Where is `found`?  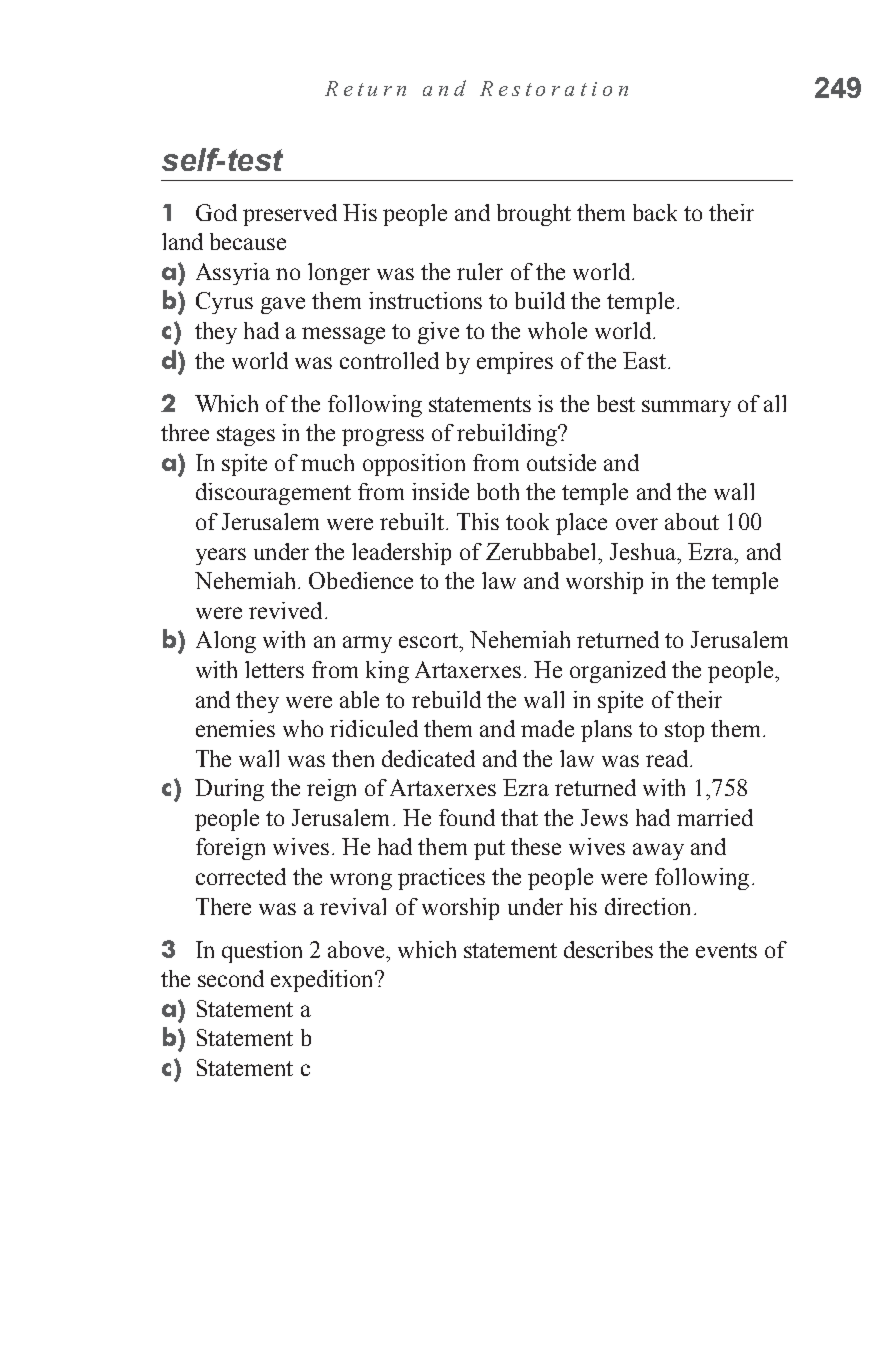 found is located at coordinates (467, 817).
